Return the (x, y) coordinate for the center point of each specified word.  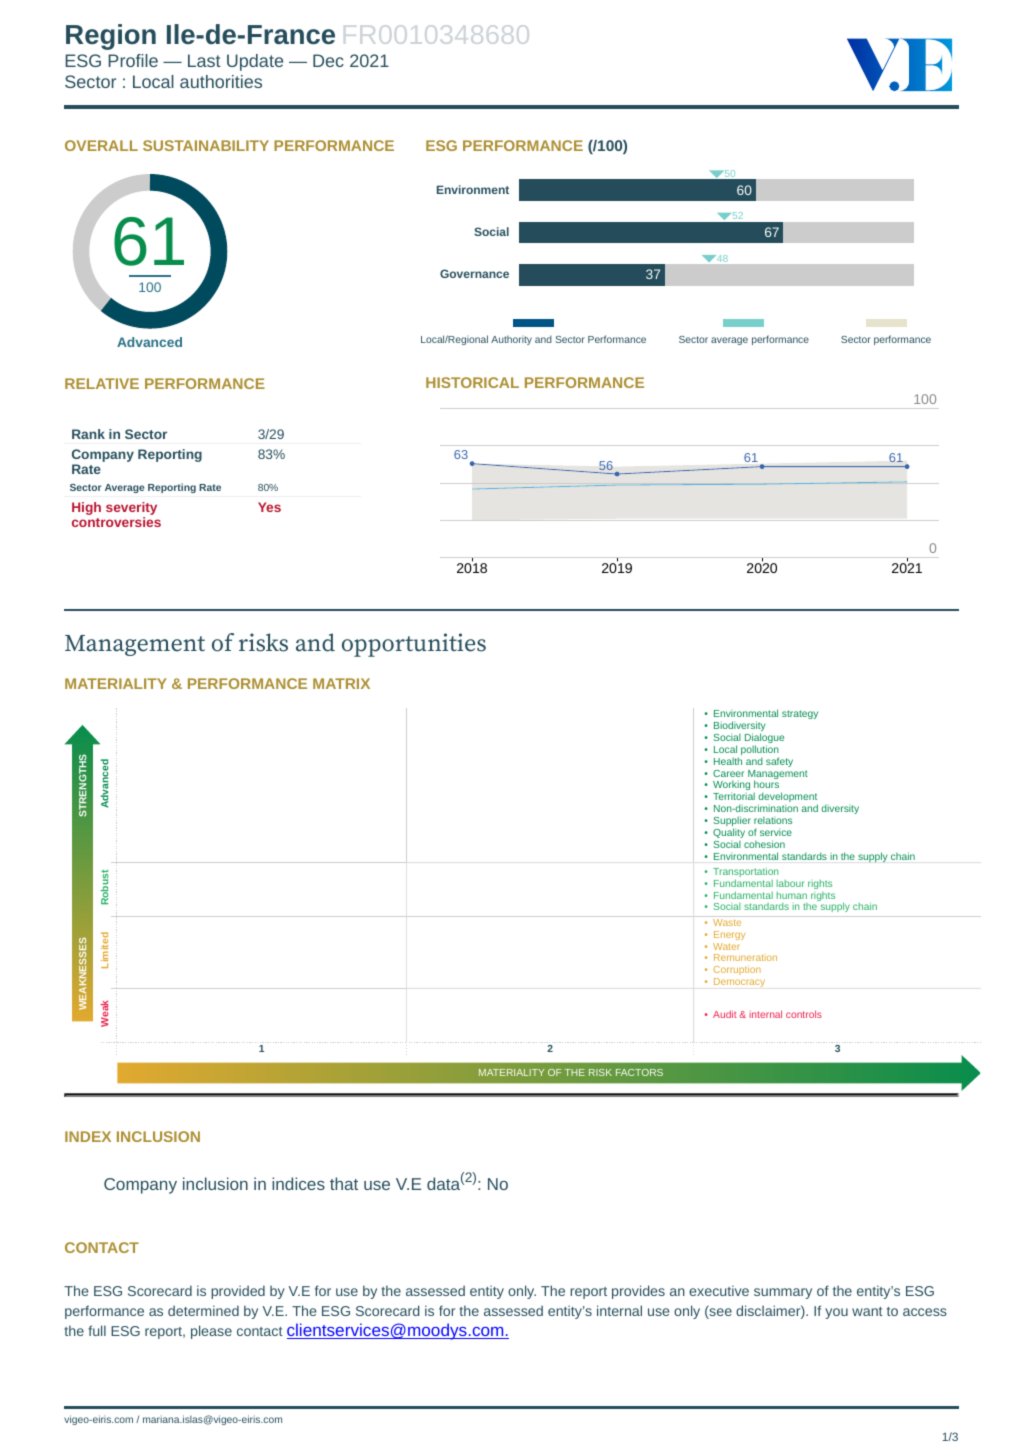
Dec (328, 60)
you (836, 1313)
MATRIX (341, 683)
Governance (474, 273)
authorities (221, 81)
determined (203, 1310)
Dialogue (764, 739)
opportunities (414, 645)
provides (638, 1292)
